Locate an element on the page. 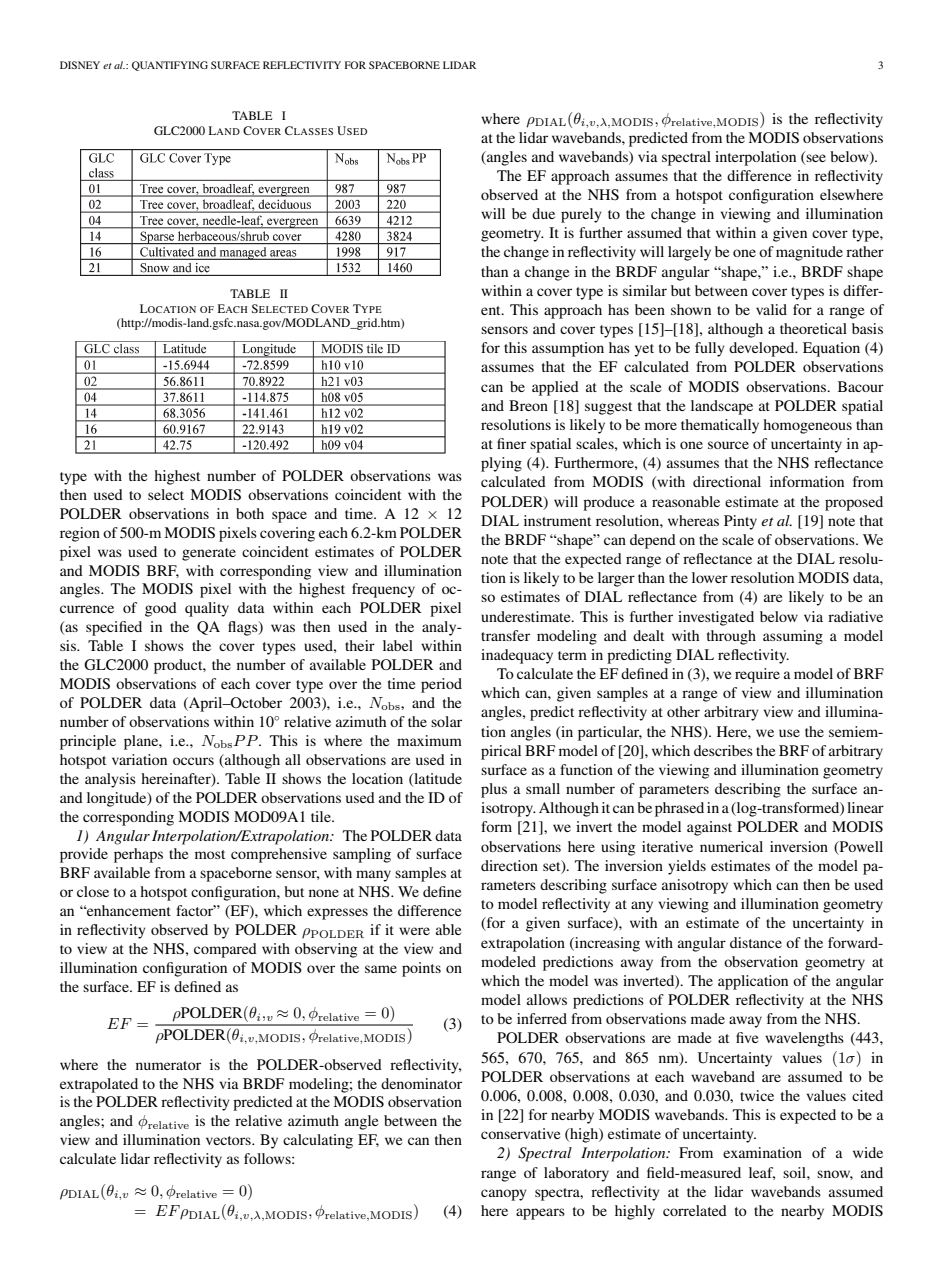  solar is located at coordinates (446, 721).
